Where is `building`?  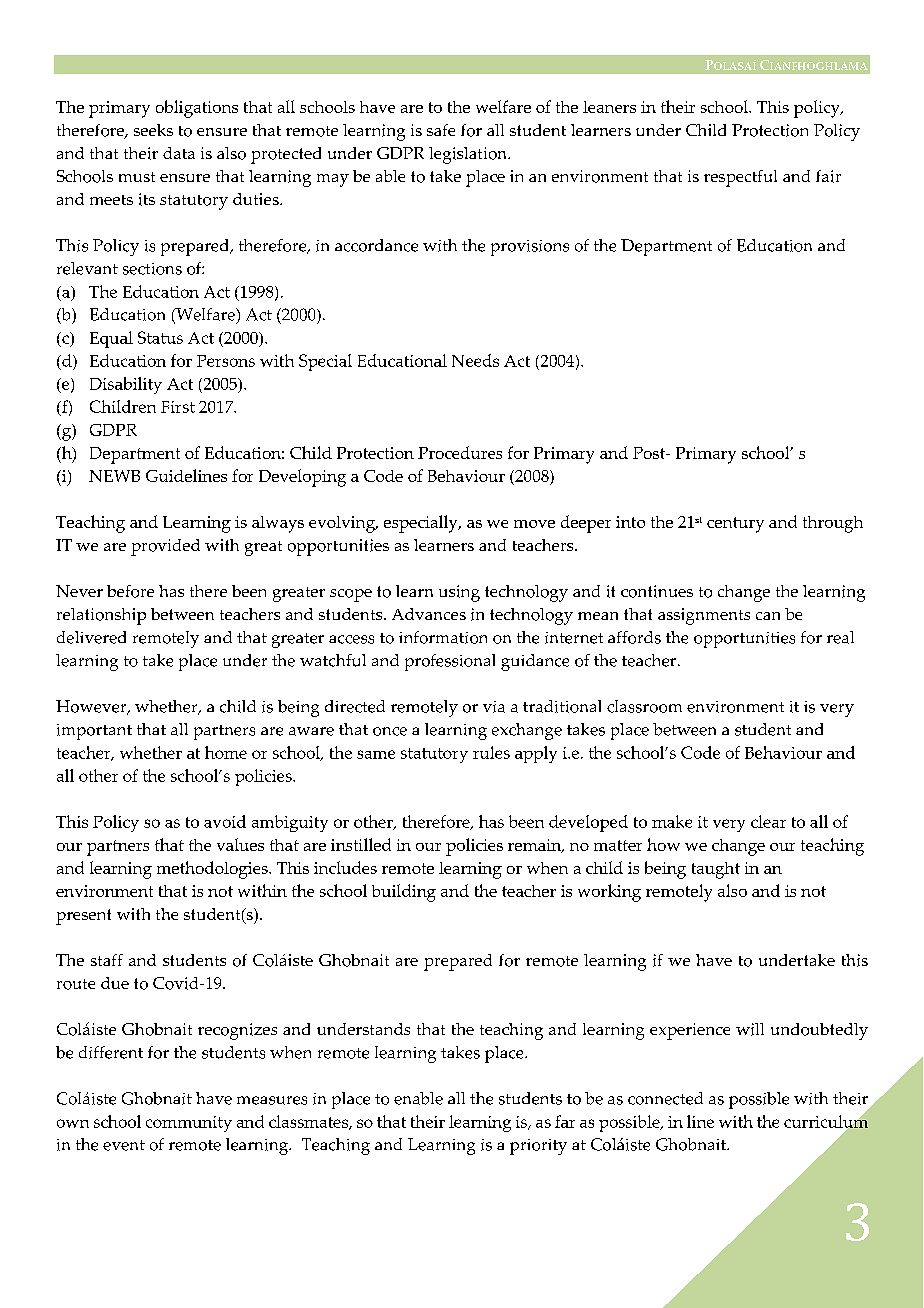 building is located at coordinates (404, 893).
